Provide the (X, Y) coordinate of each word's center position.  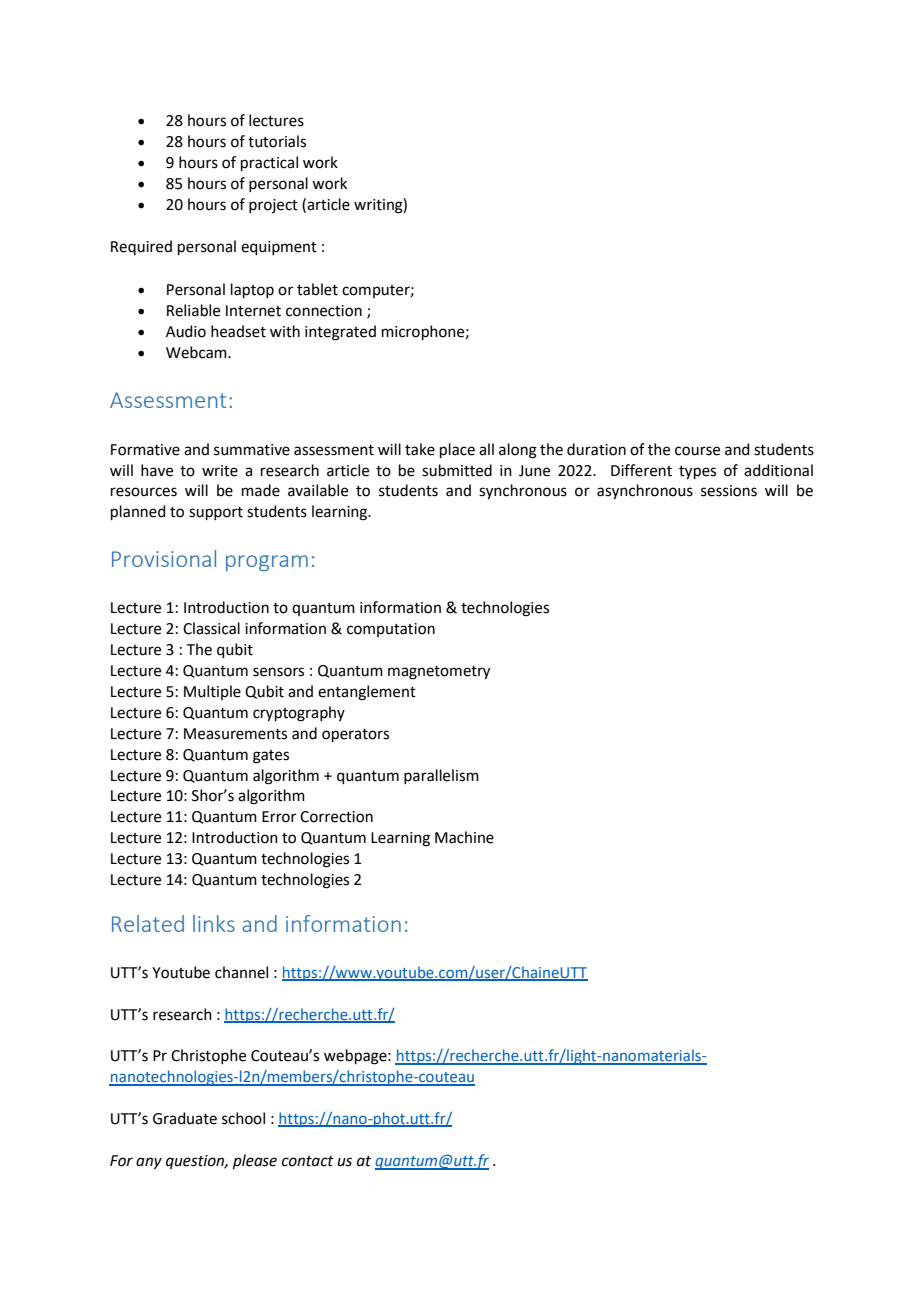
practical (269, 163)
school (243, 1118)
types (697, 473)
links (214, 923)
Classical (211, 628)
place (457, 450)
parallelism (441, 776)
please (255, 1161)
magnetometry (439, 673)
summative (252, 450)
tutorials (277, 141)
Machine (464, 837)
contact (308, 1161)
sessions (729, 491)
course (697, 451)
